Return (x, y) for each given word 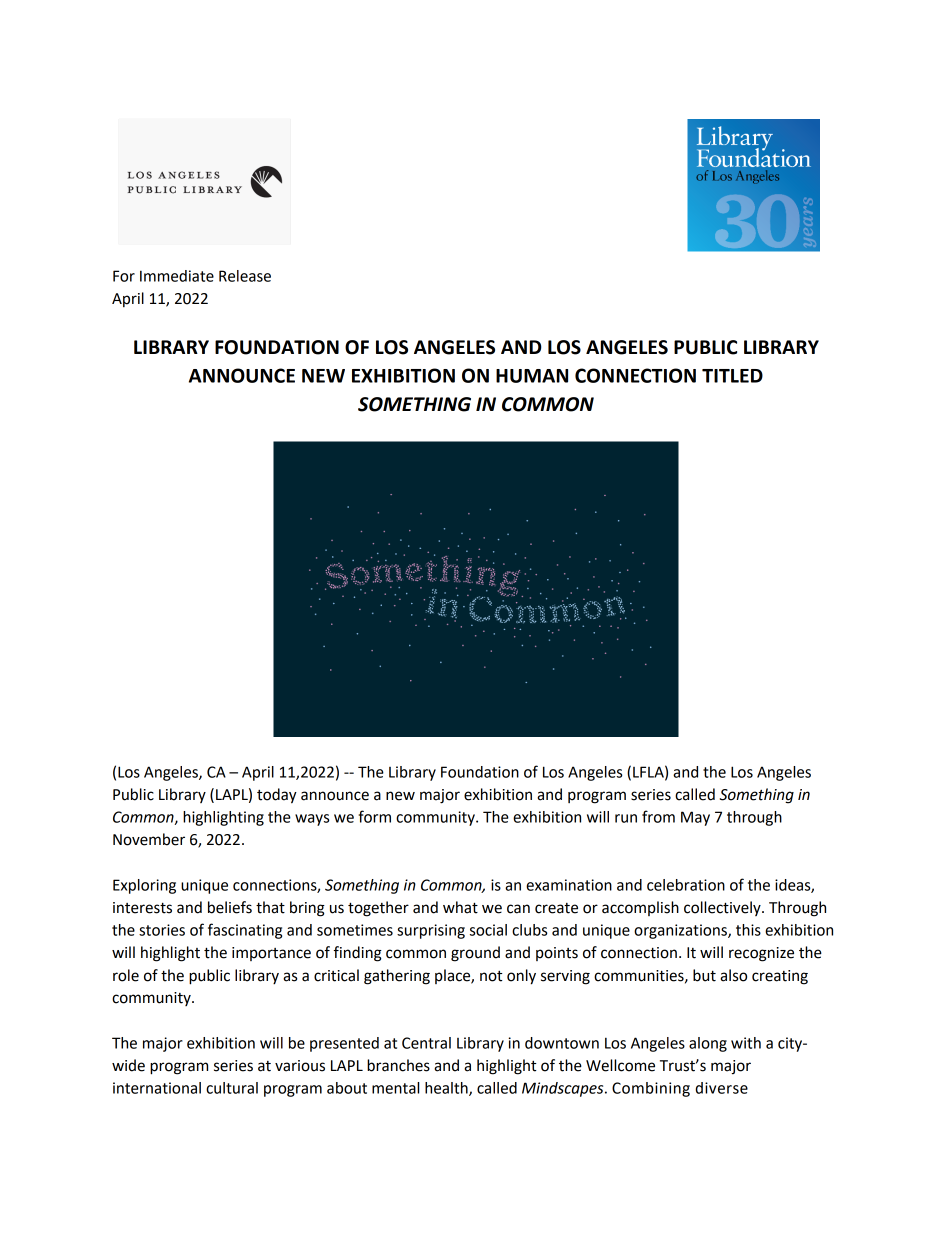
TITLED (732, 376)
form (374, 816)
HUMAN (532, 376)
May (695, 818)
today (277, 796)
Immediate (177, 276)
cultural (232, 1088)
